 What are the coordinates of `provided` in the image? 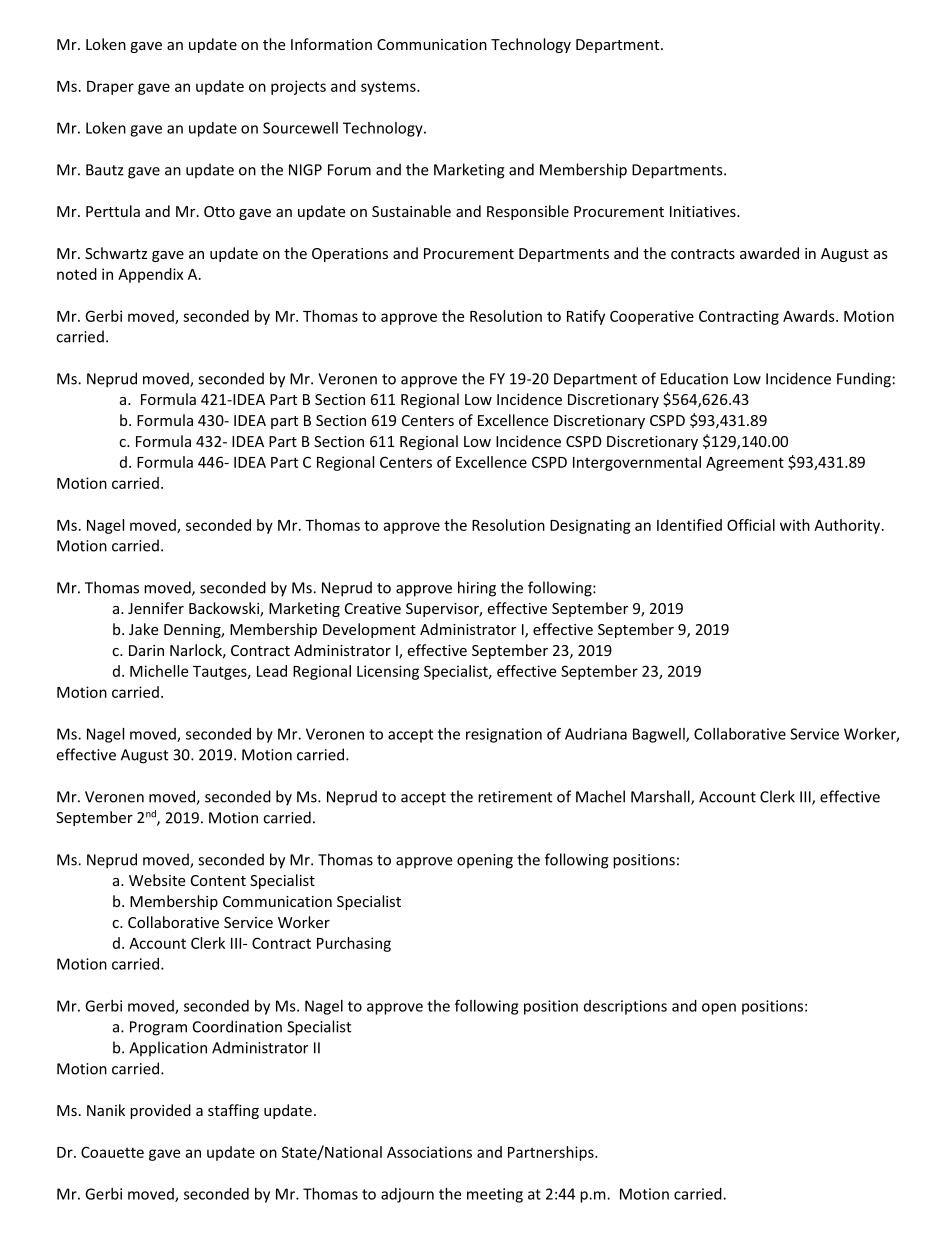 It's located at (160, 1111).
